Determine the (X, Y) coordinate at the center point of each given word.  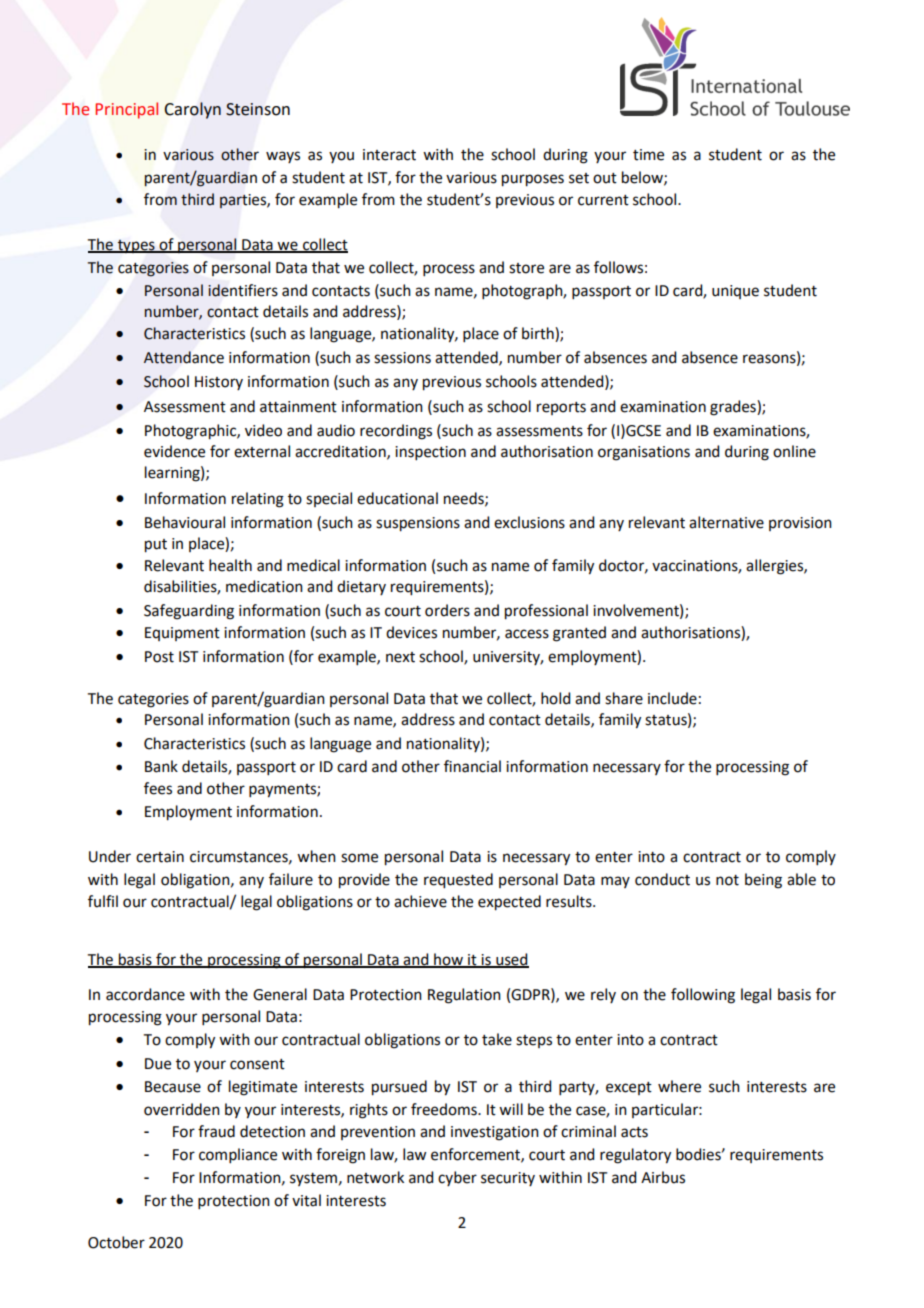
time (648, 155)
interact (389, 155)
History (219, 383)
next (400, 657)
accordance (145, 994)
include (672, 698)
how (449, 960)
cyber (457, 1178)
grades (734, 408)
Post (159, 657)
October (116, 1242)
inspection (430, 453)
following (703, 996)
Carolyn (192, 110)
